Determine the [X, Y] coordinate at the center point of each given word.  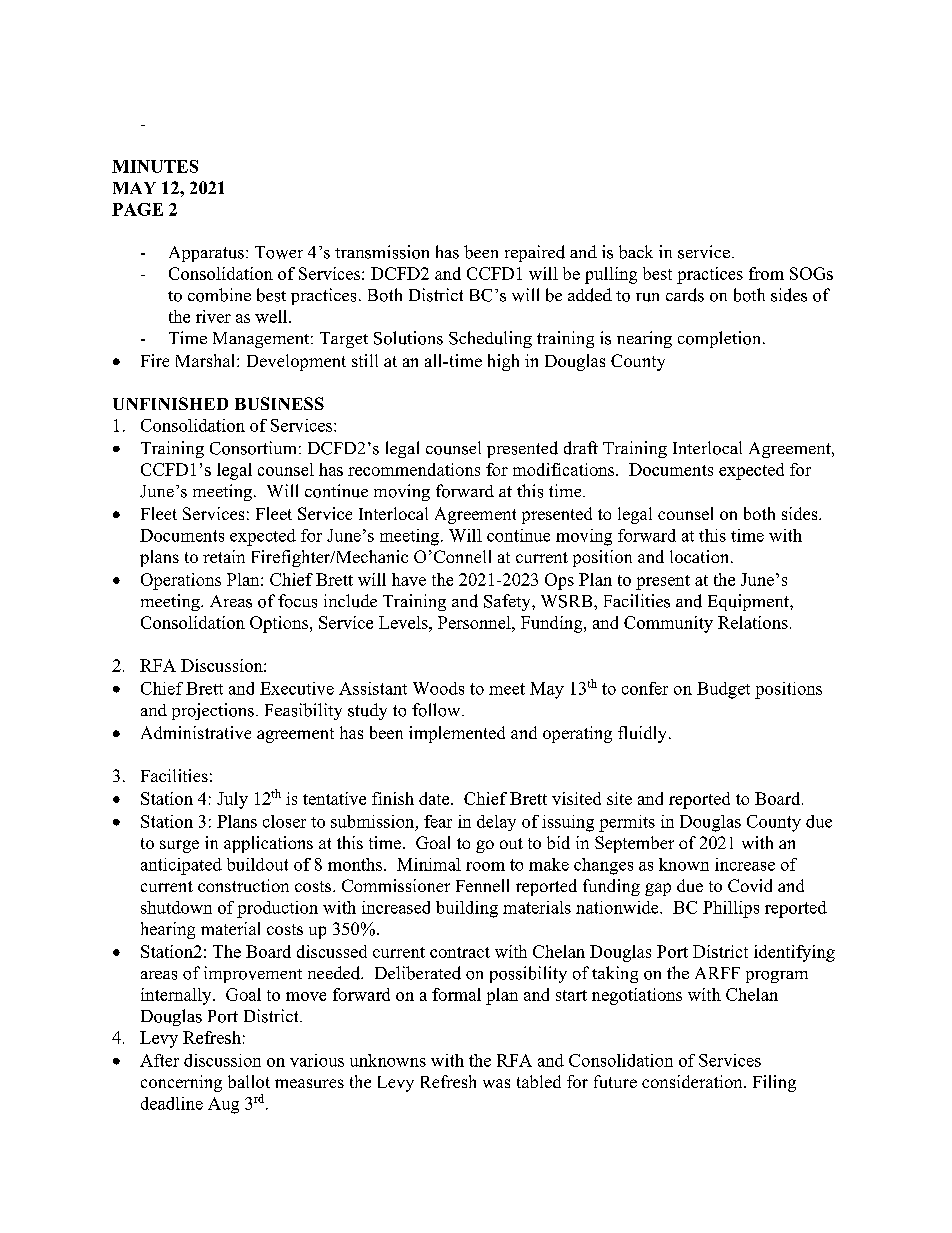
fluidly [642, 734]
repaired [535, 253]
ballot [249, 1081]
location [701, 556]
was [496, 1083]
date [435, 798]
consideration [693, 1081]
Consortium [253, 448]
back [636, 252]
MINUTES [155, 166]
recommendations [414, 469]
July [232, 800]
